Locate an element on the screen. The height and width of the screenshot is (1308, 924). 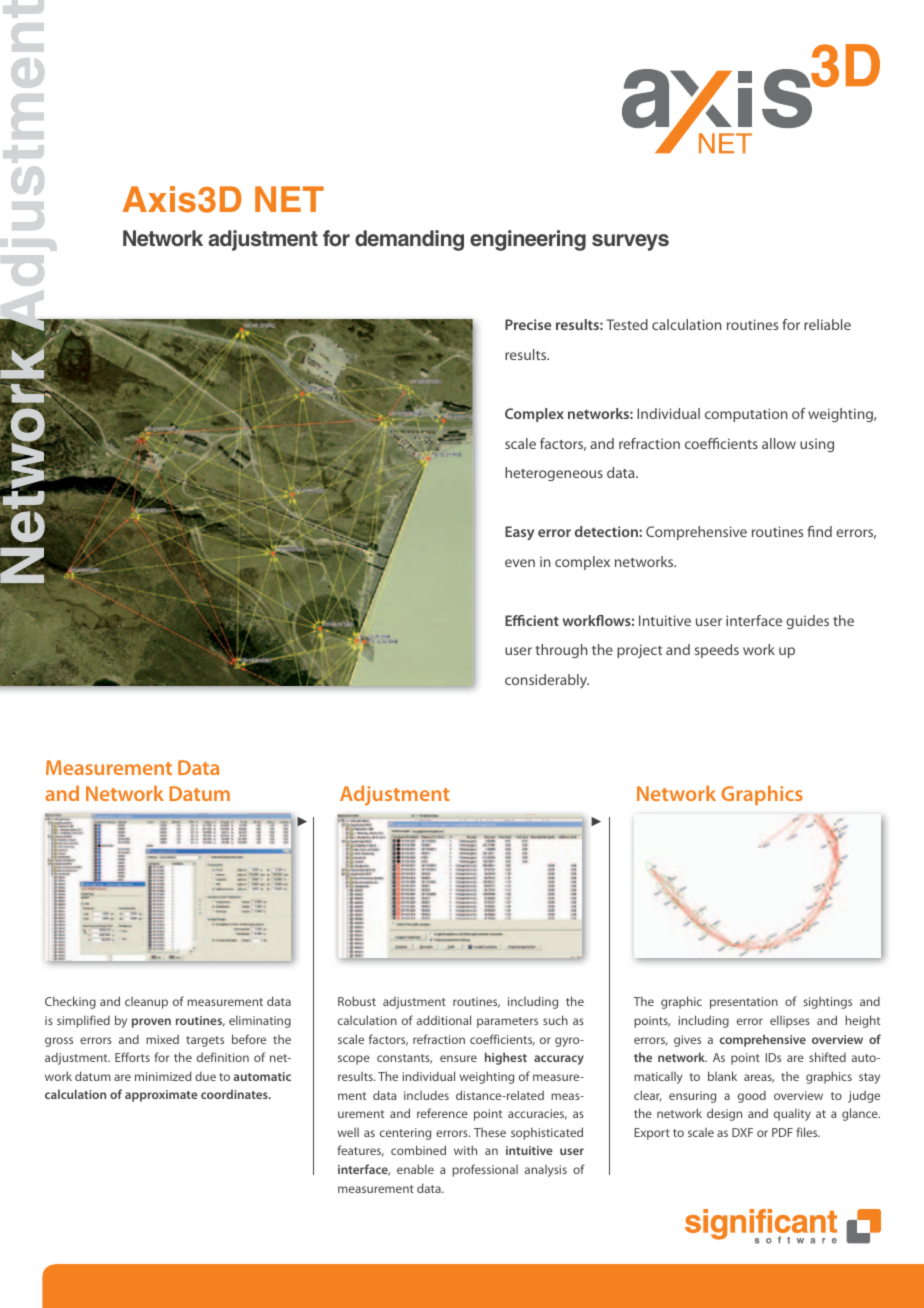
approximate is located at coordinates (161, 1096).
